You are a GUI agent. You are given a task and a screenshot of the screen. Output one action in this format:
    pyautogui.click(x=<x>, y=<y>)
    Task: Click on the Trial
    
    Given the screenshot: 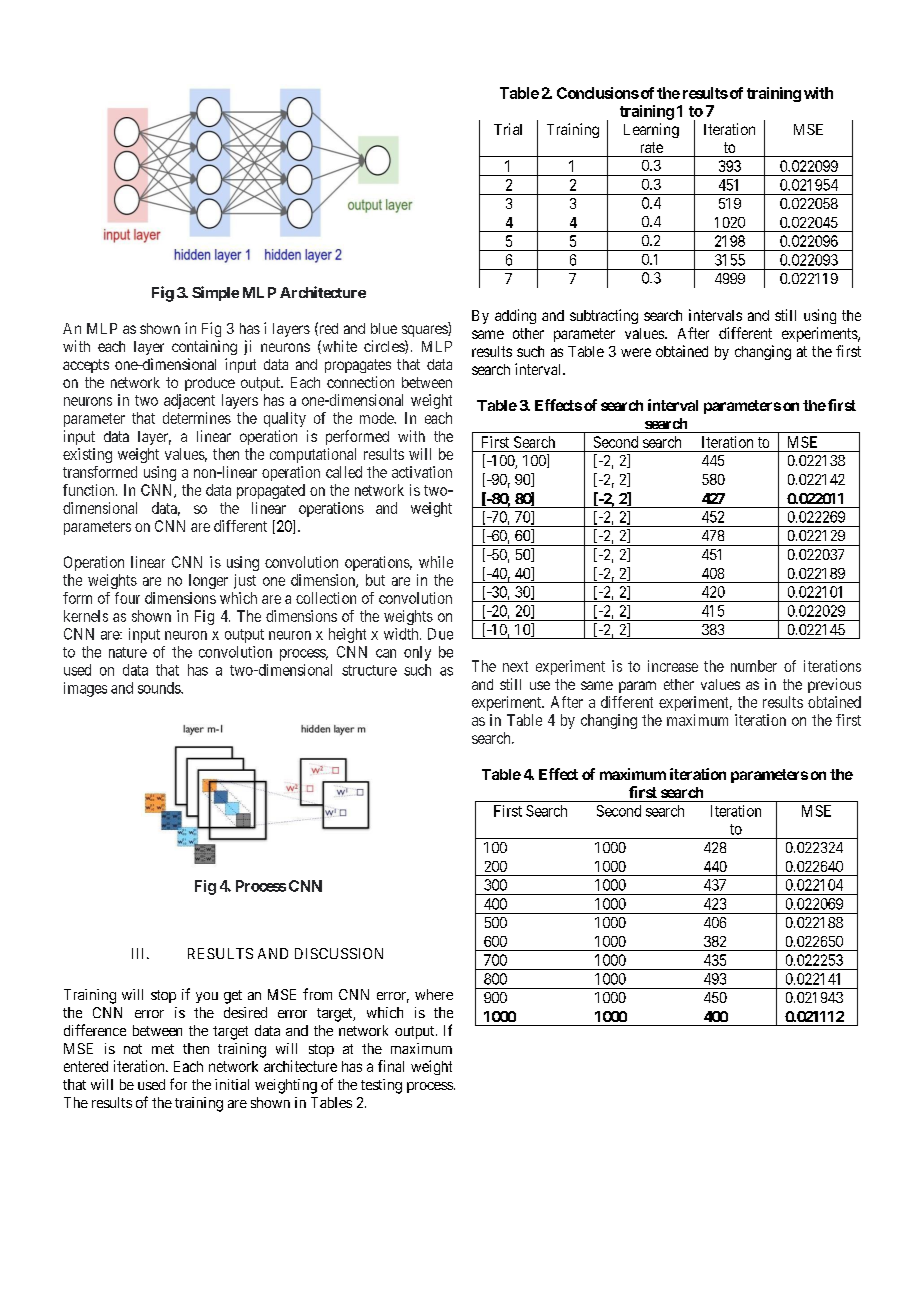 What is the action you would take?
    pyautogui.click(x=508, y=129)
